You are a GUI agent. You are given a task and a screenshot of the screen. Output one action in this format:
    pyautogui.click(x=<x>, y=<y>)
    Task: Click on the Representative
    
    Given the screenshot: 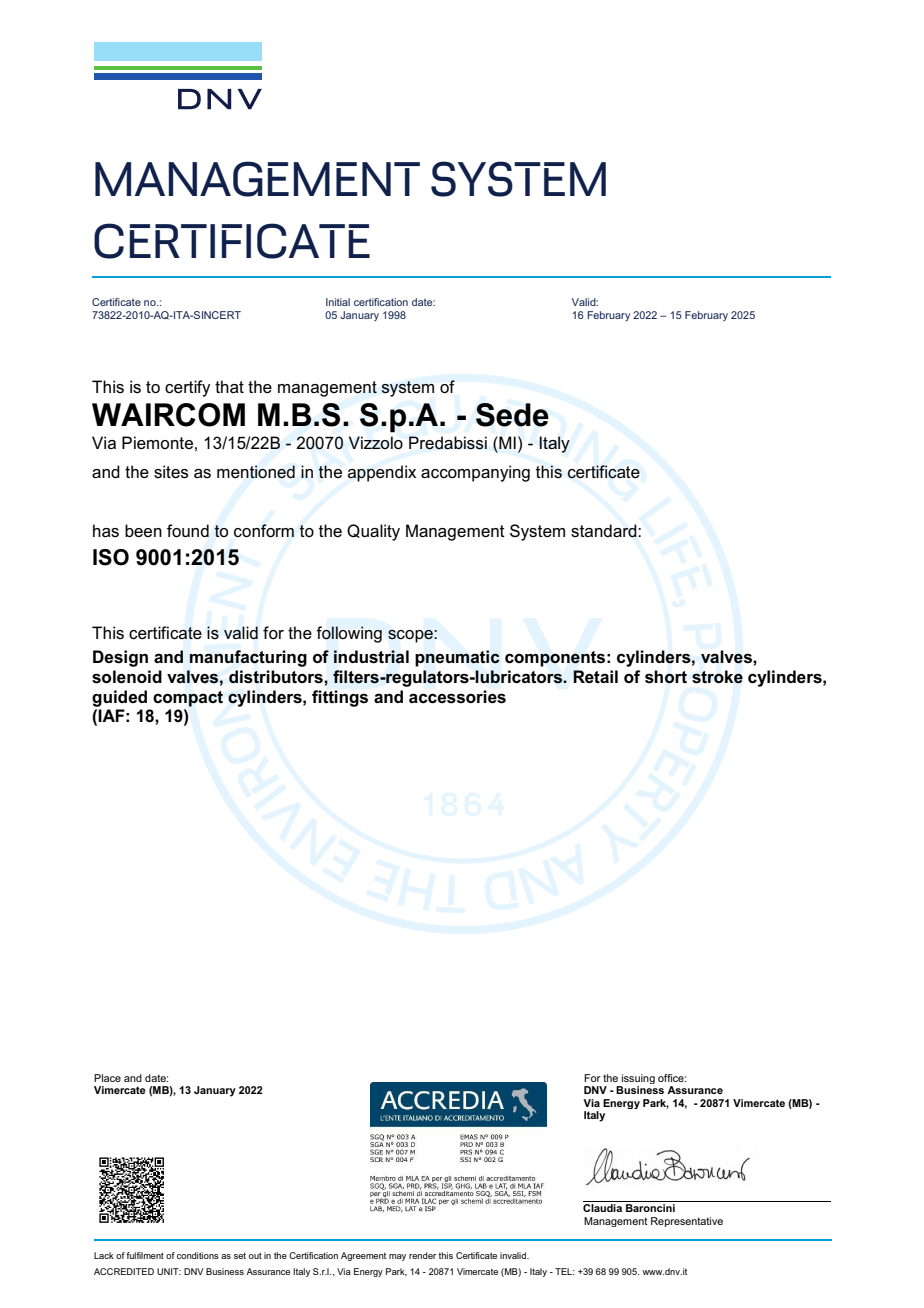 What is the action you would take?
    pyautogui.click(x=687, y=1222)
